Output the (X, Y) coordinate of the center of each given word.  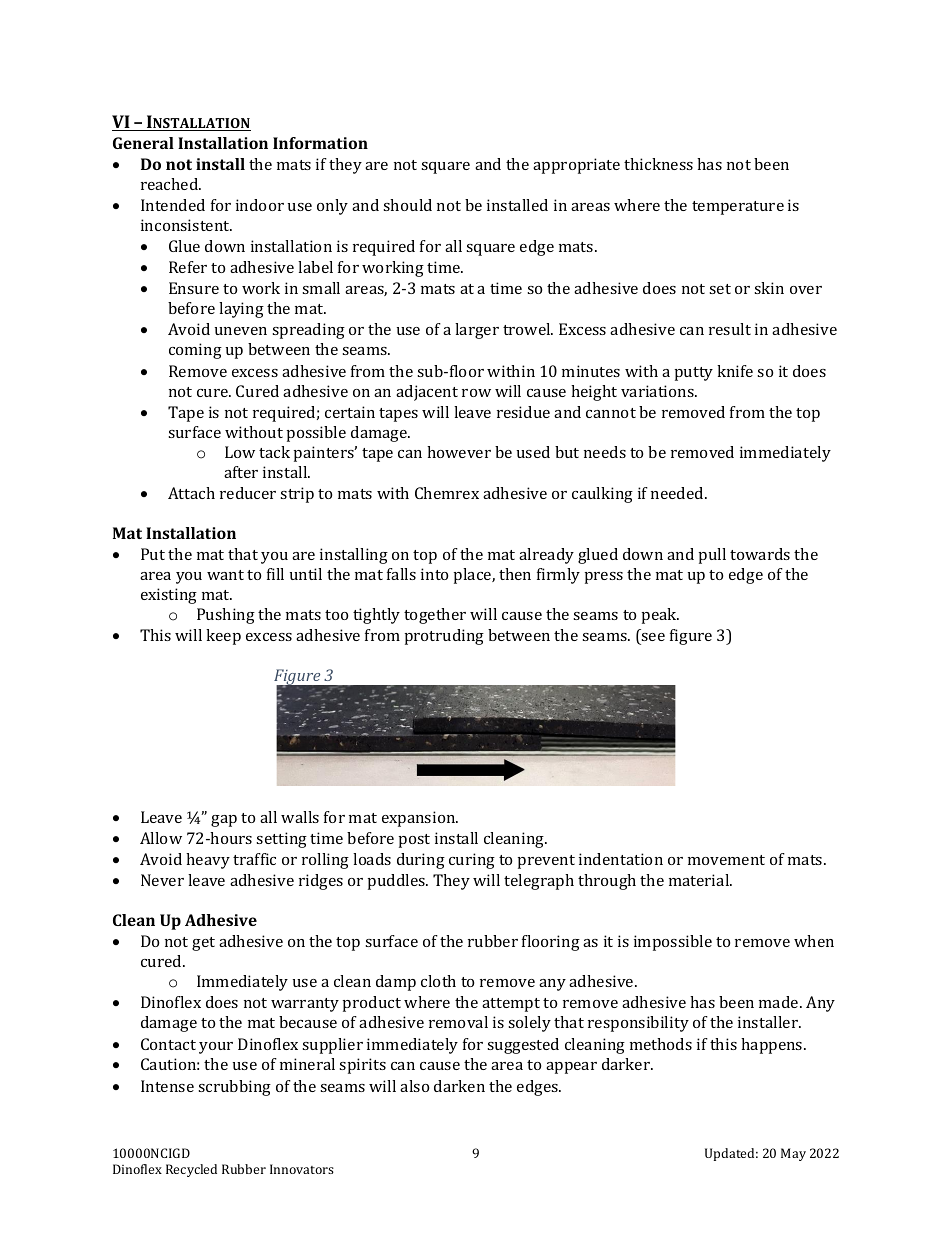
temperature (738, 208)
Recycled (191, 1170)
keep (223, 637)
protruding (444, 637)
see (653, 637)
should (407, 205)
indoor (260, 205)
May (793, 1154)
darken (459, 1086)
